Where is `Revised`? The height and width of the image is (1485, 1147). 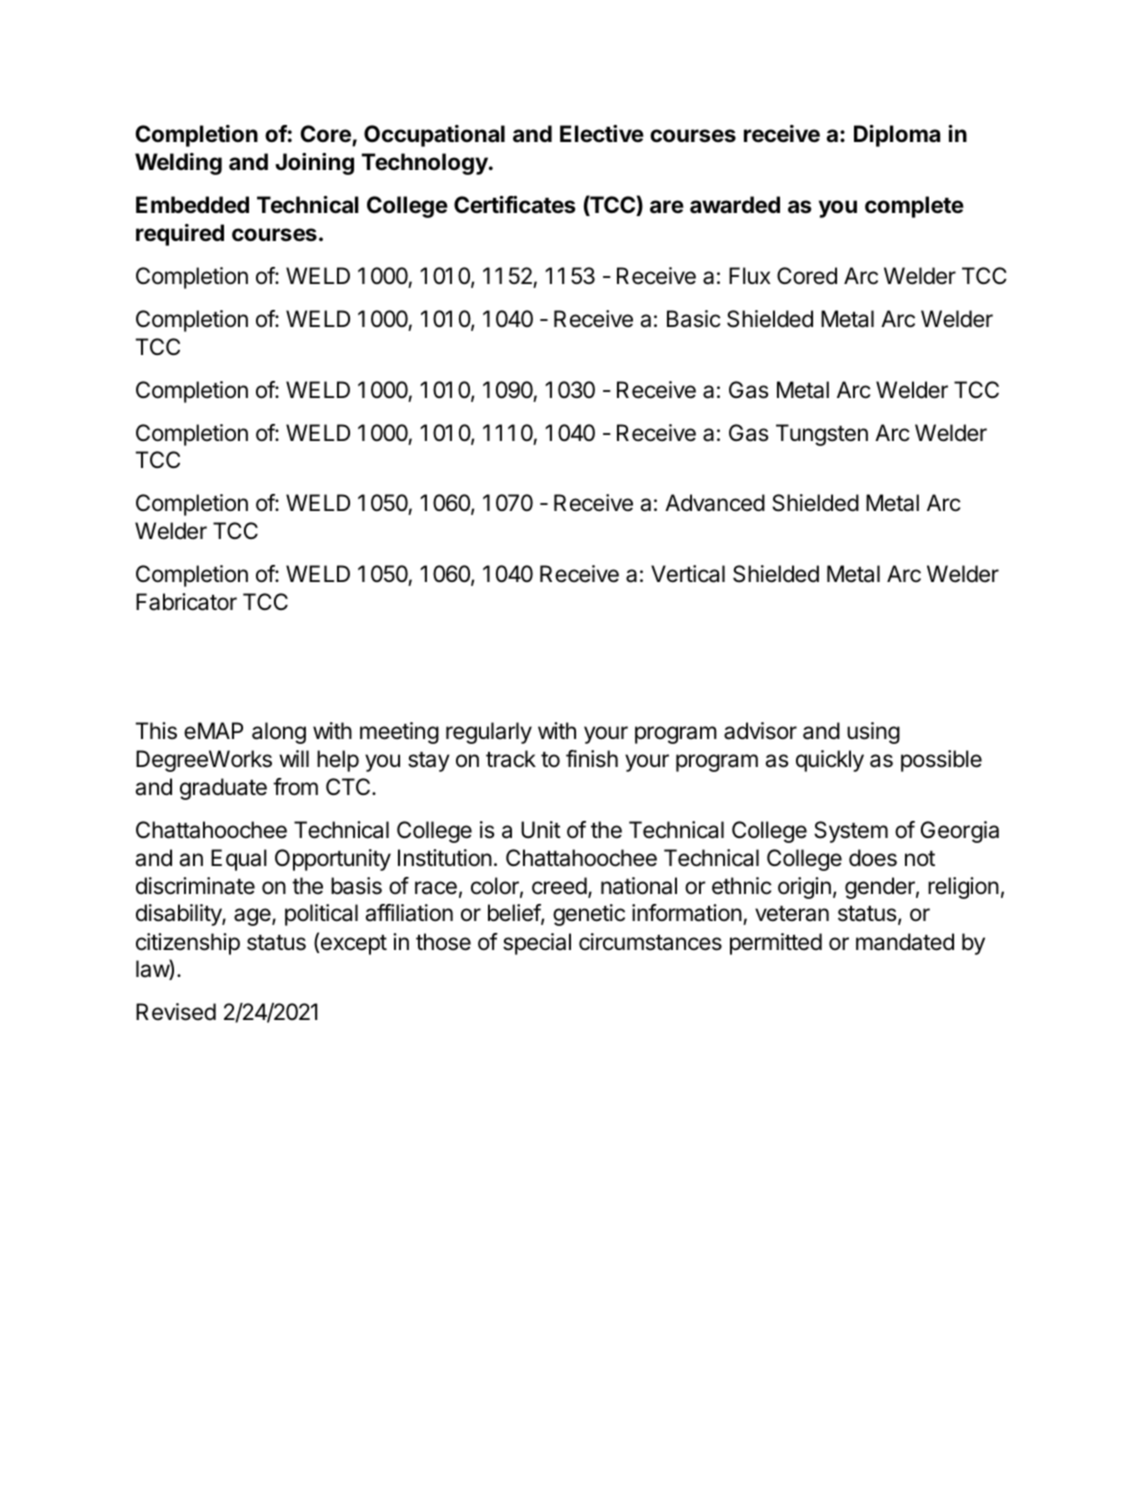 Revised is located at coordinates (176, 1012).
